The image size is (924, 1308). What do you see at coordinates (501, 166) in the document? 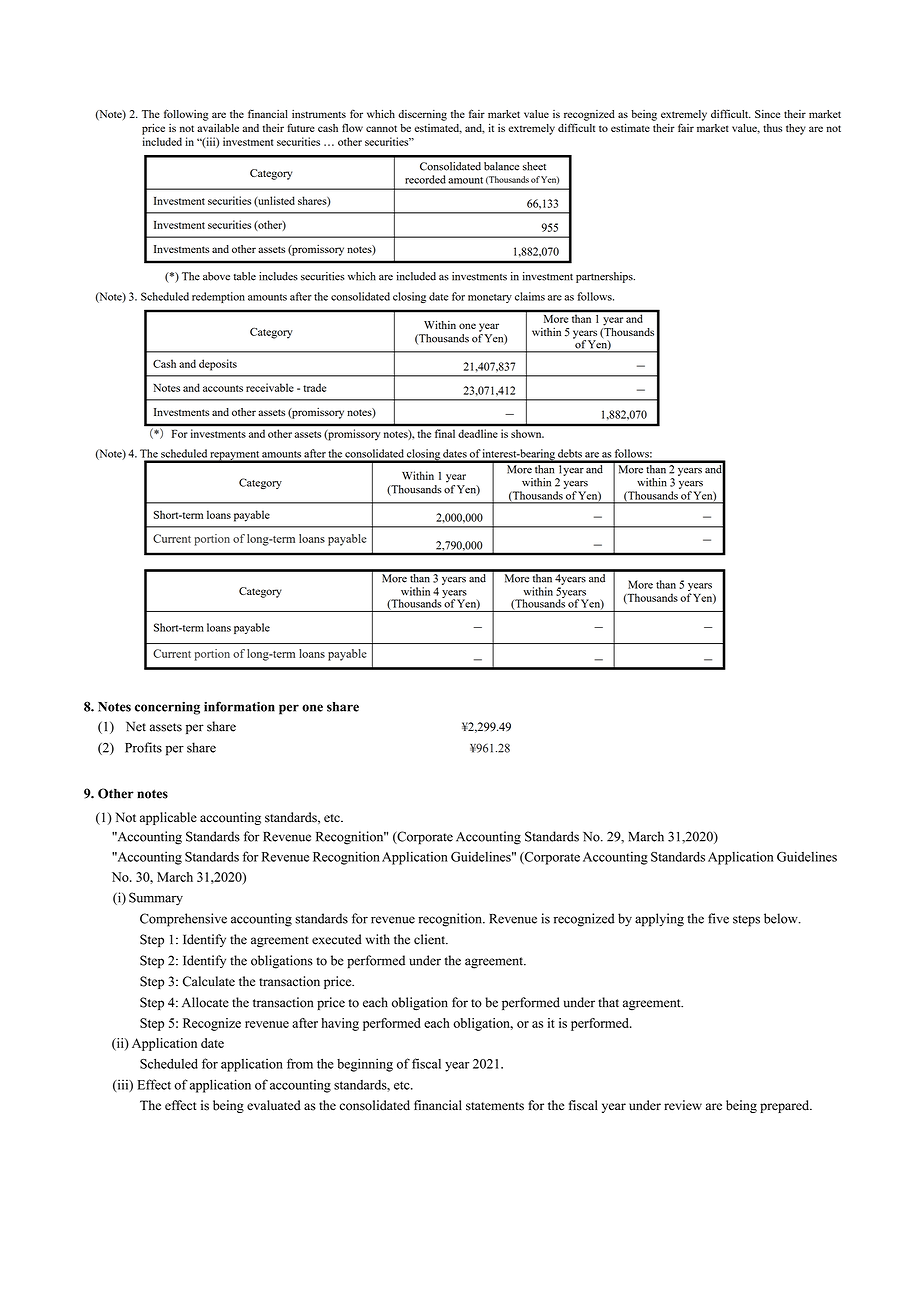
I see `balance` at bounding box center [501, 166].
